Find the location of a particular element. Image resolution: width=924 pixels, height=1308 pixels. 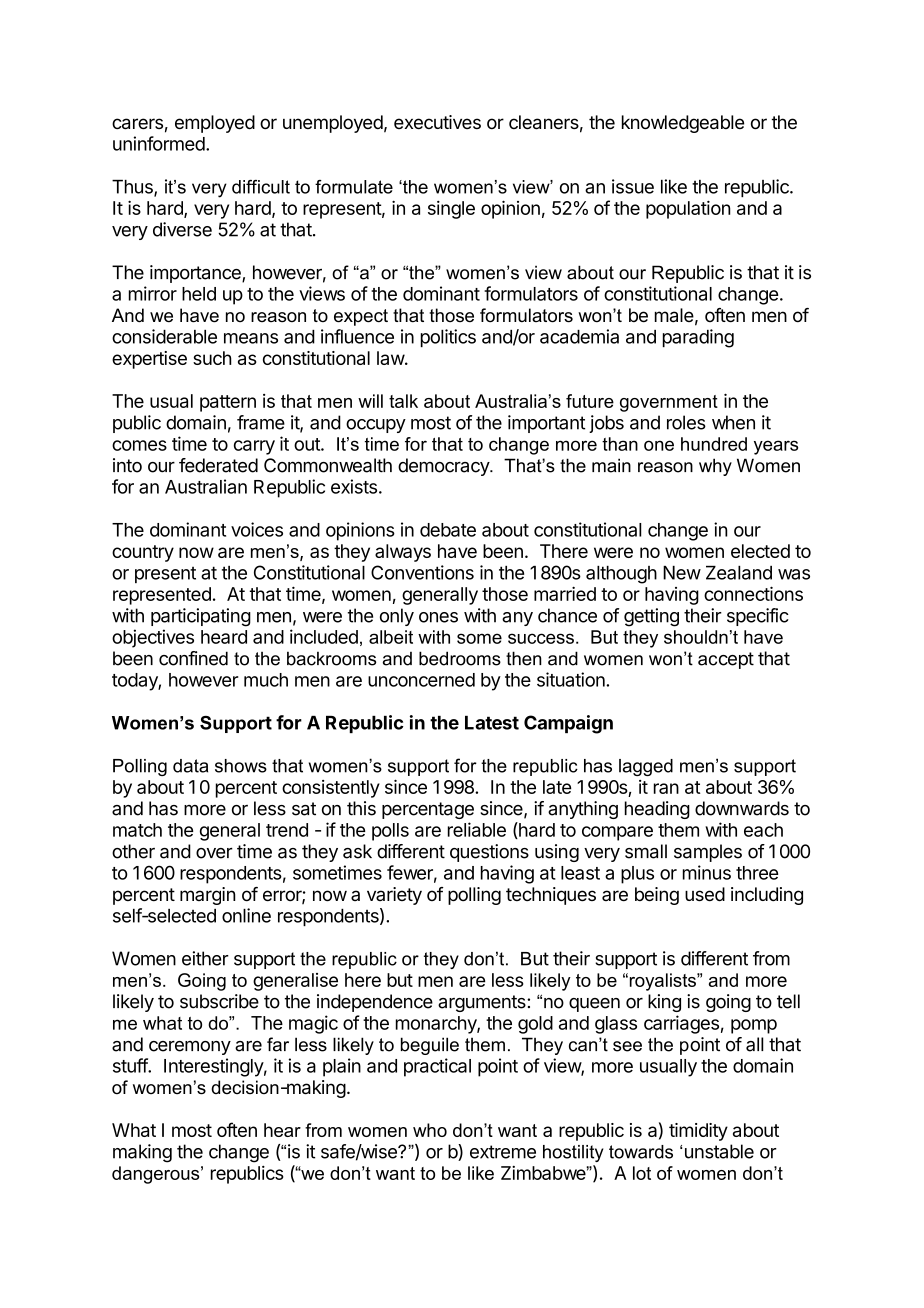

ceremony is located at coordinates (190, 1048).
